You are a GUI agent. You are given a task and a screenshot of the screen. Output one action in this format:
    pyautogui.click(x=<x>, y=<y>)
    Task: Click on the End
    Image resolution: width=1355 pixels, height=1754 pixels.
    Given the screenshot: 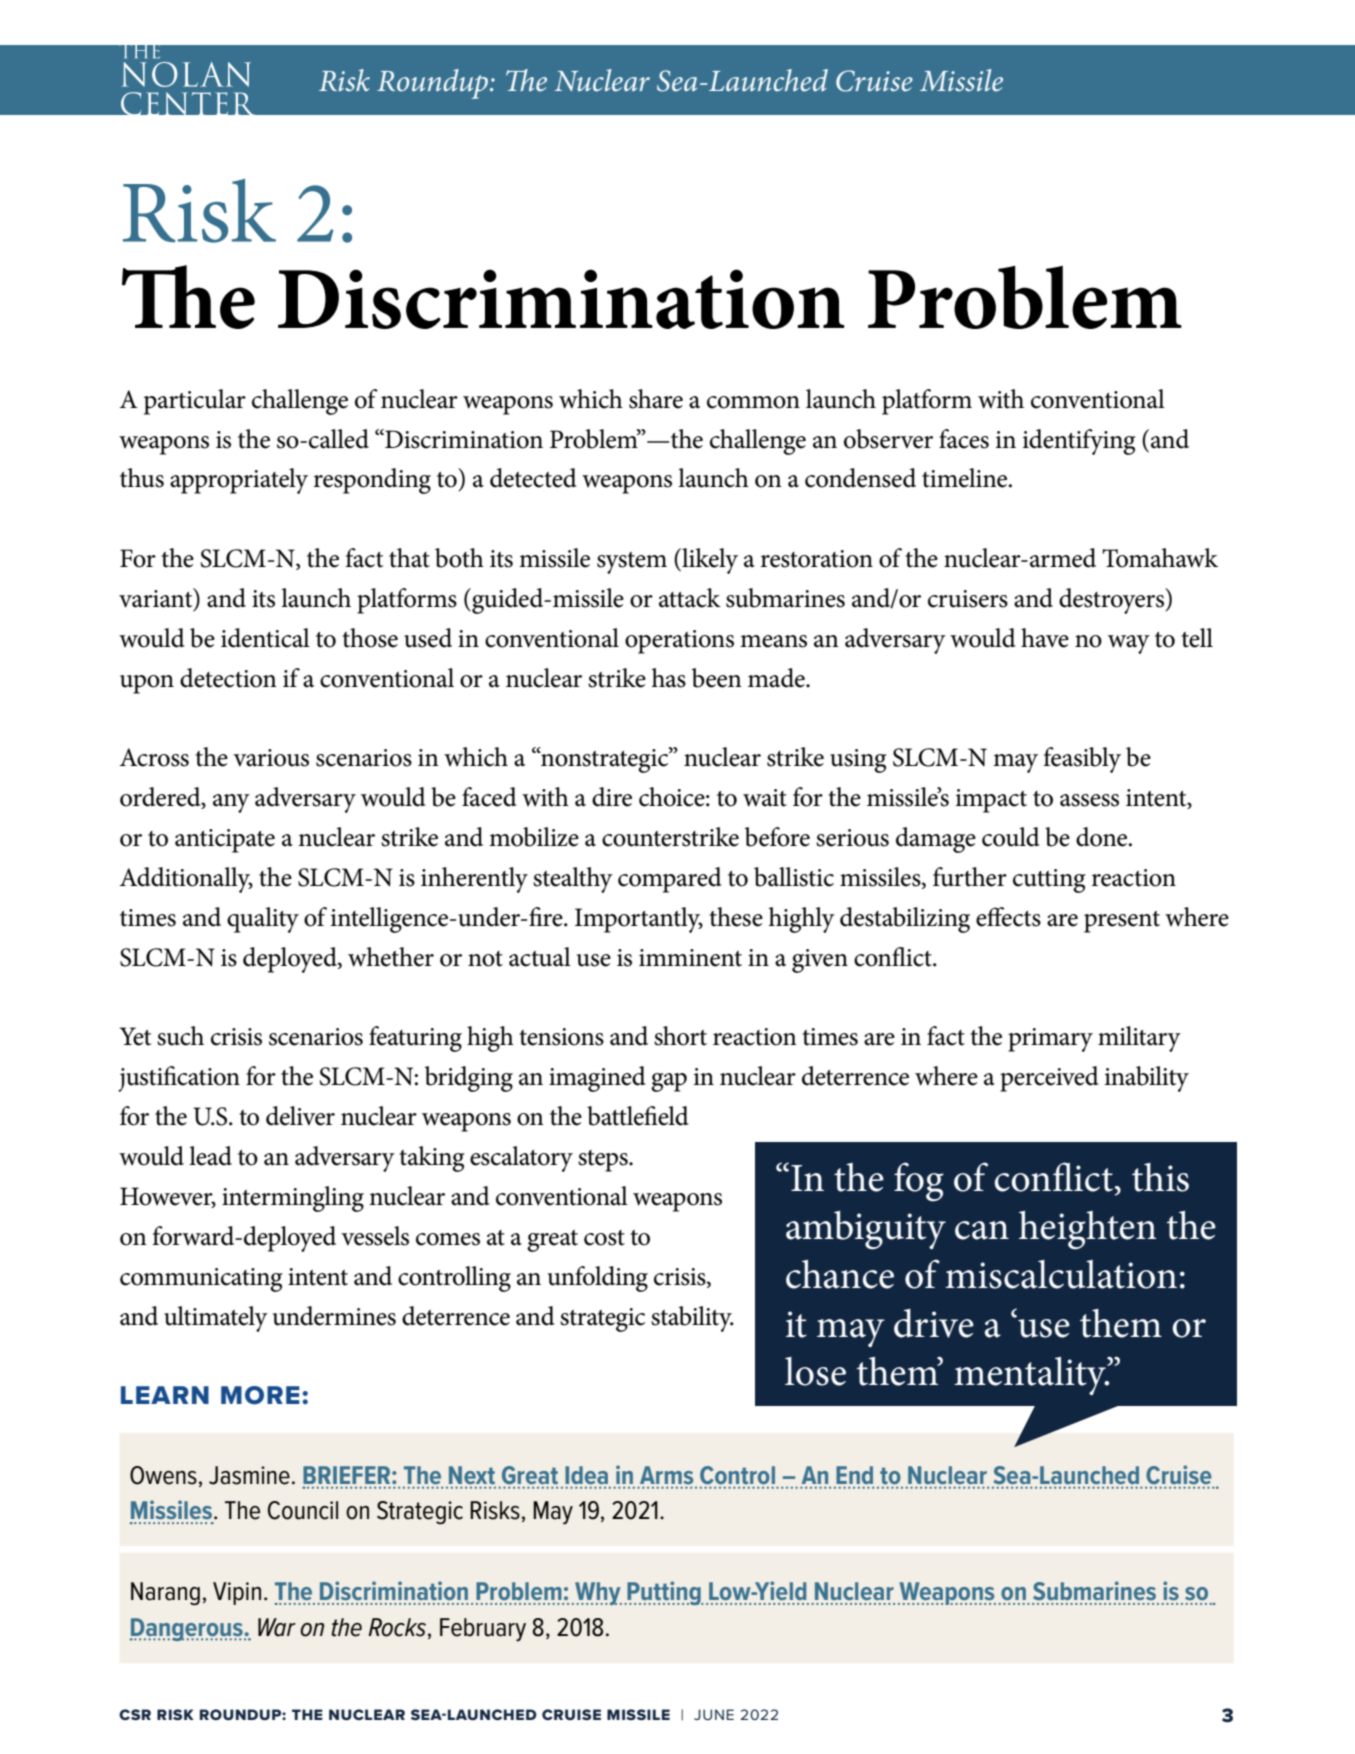 What is the action you would take?
    pyautogui.click(x=855, y=1476)
